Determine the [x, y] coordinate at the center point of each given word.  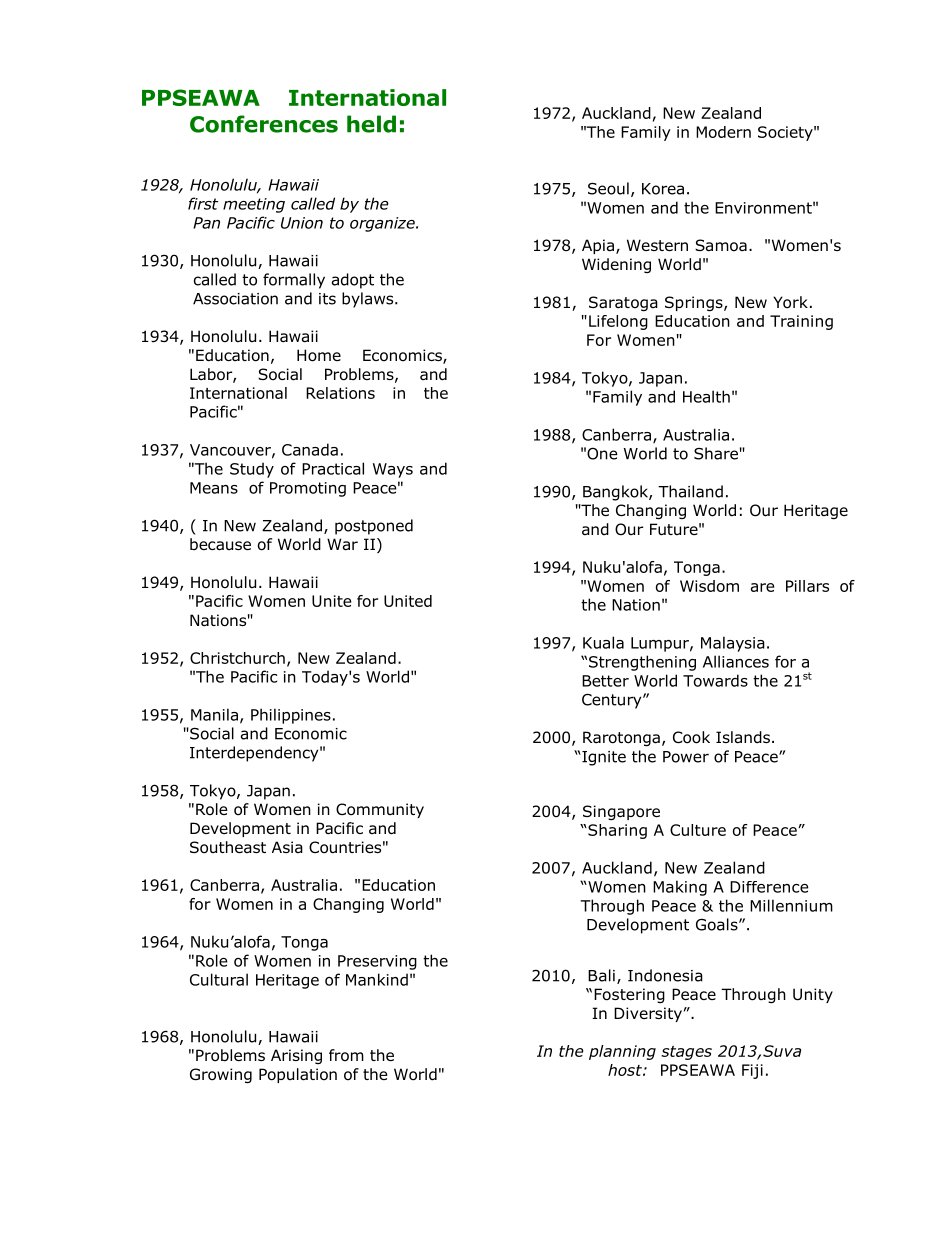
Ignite [603, 758]
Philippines [291, 716]
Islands [743, 737]
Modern [723, 132]
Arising [296, 1056]
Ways [393, 470]
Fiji [752, 1071]
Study [252, 470]
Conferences [264, 124]
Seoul [608, 188]
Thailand [690, 491]
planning [622, 1052]
